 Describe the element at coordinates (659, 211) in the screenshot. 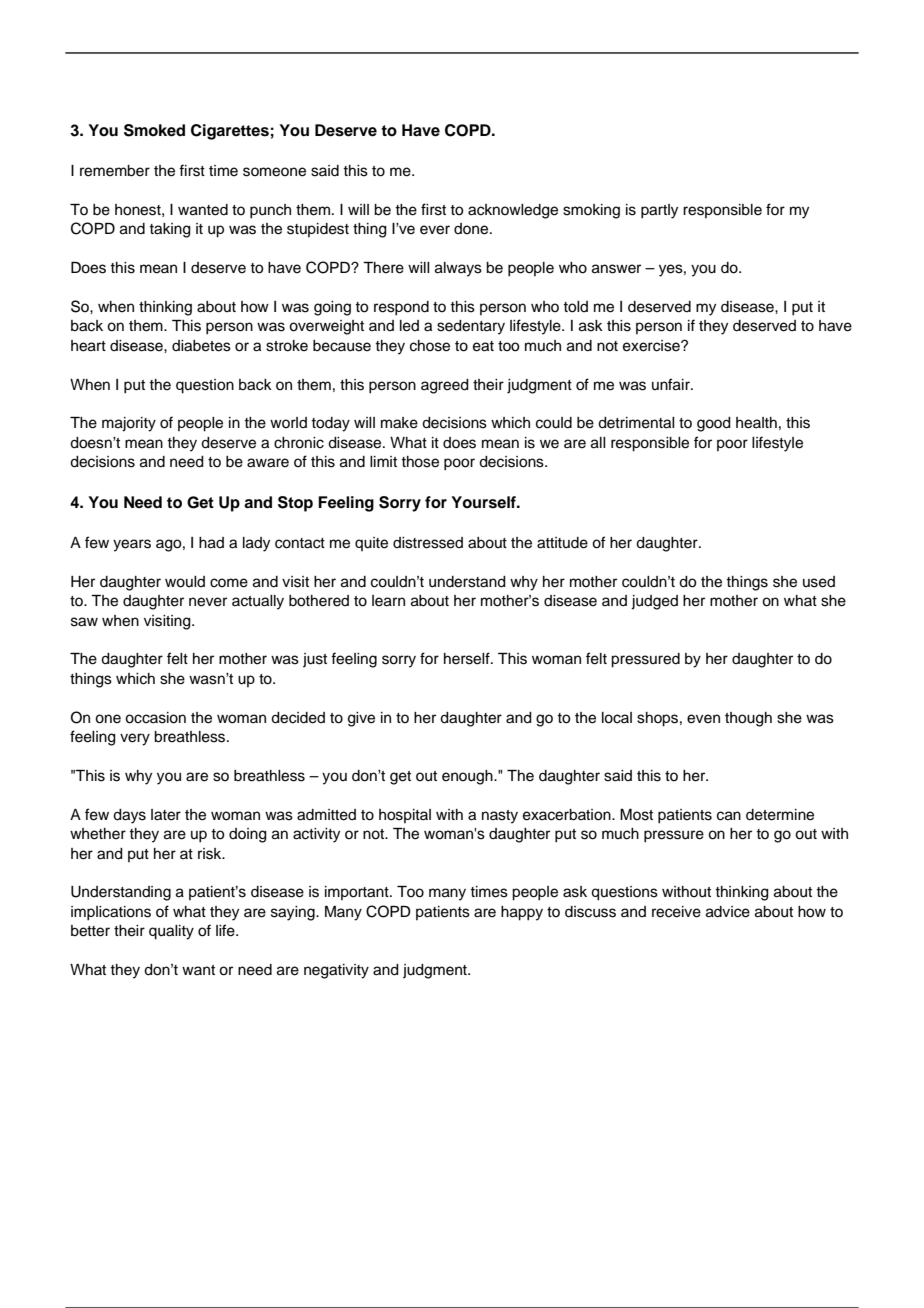

I see `partly` at that location.
